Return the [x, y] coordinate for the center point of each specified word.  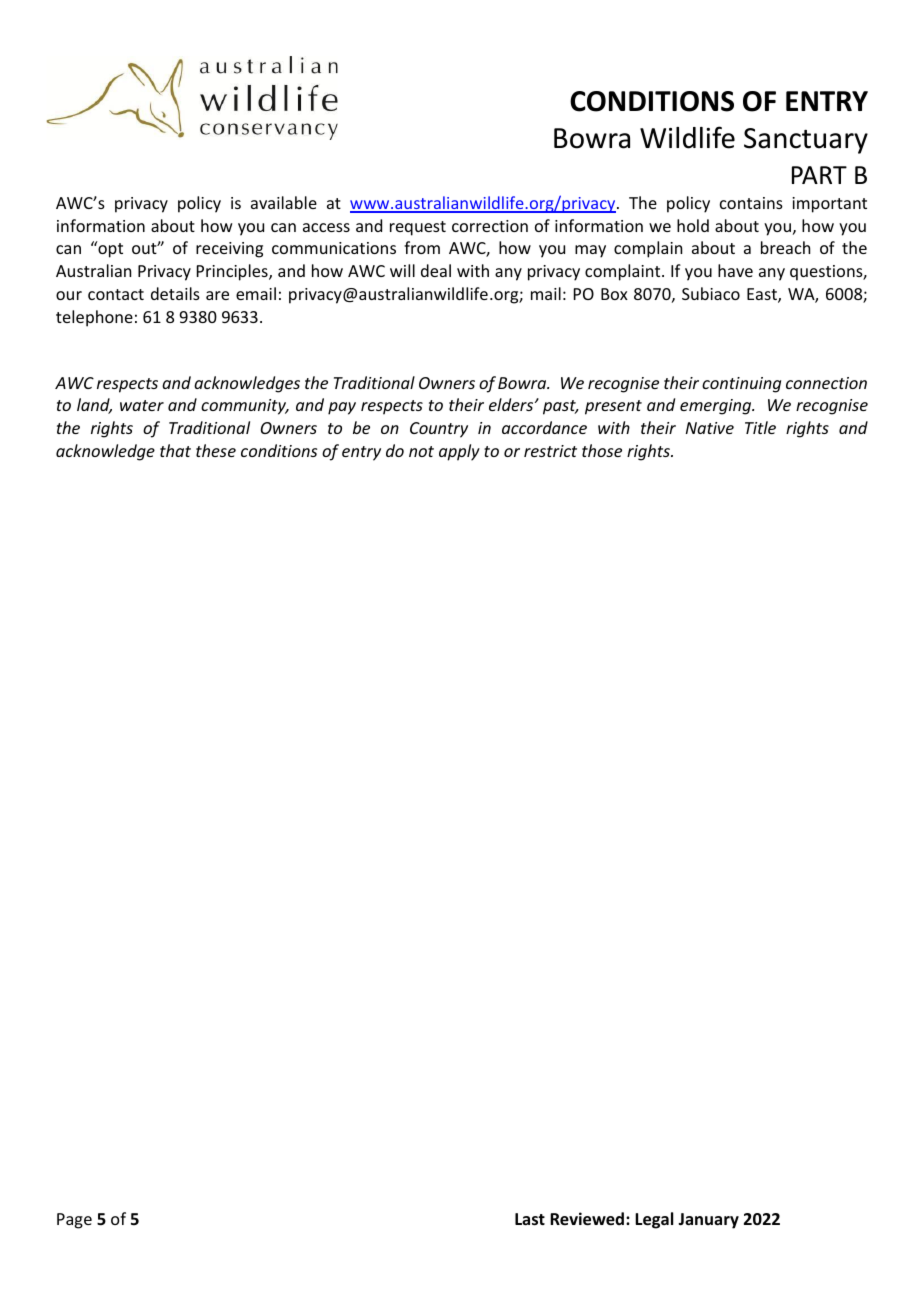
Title [760, 427]
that [175, 450]
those [602, 450]
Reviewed [588, 1219]
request [418, 228]
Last [530, 1219]
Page [74, 1221]
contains [751, 203]
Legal [654, 1220]
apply [459, 452]
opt [109, 249]
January [708, 1221]
